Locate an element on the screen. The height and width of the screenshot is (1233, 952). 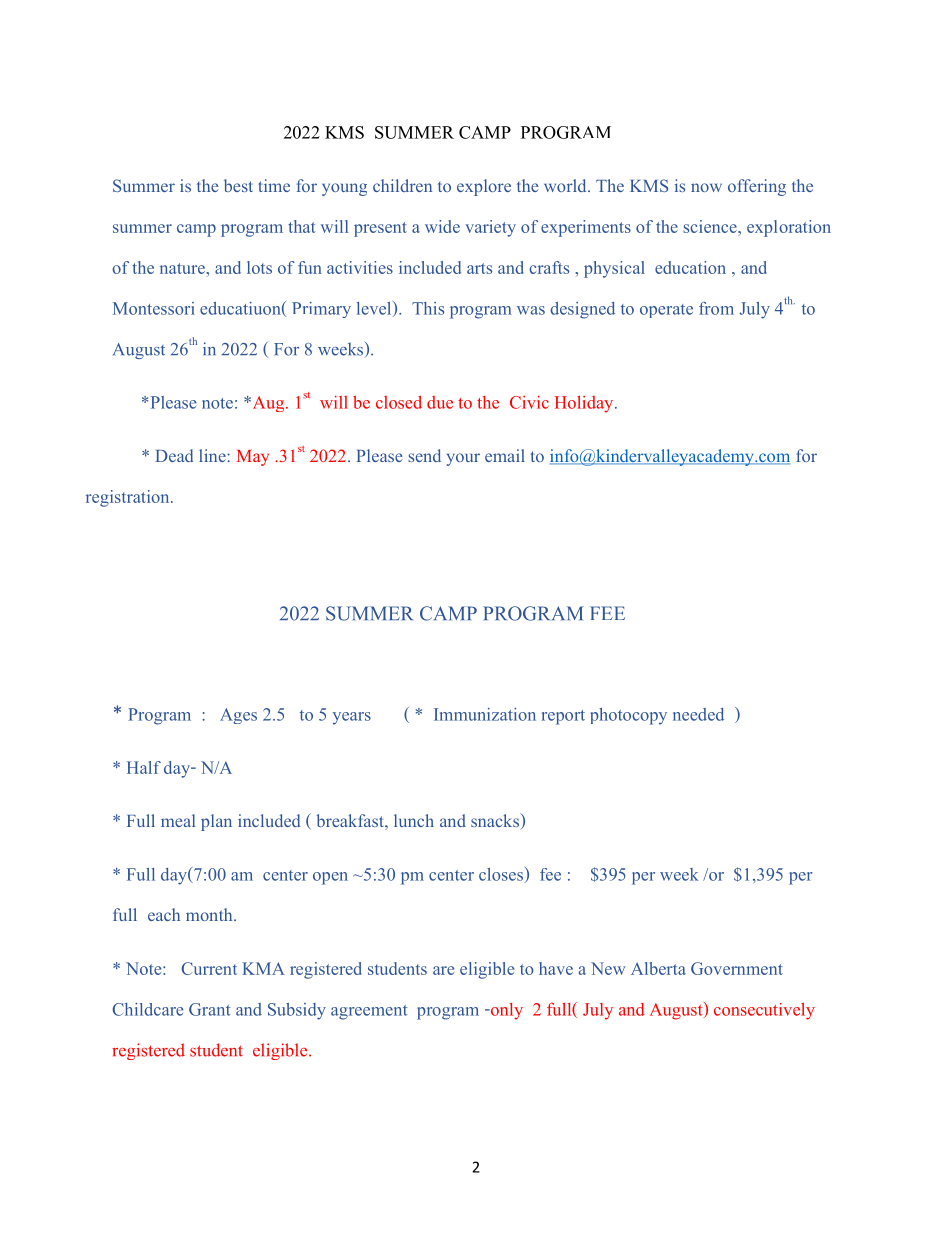
science is located at coordinates (711, 226).
